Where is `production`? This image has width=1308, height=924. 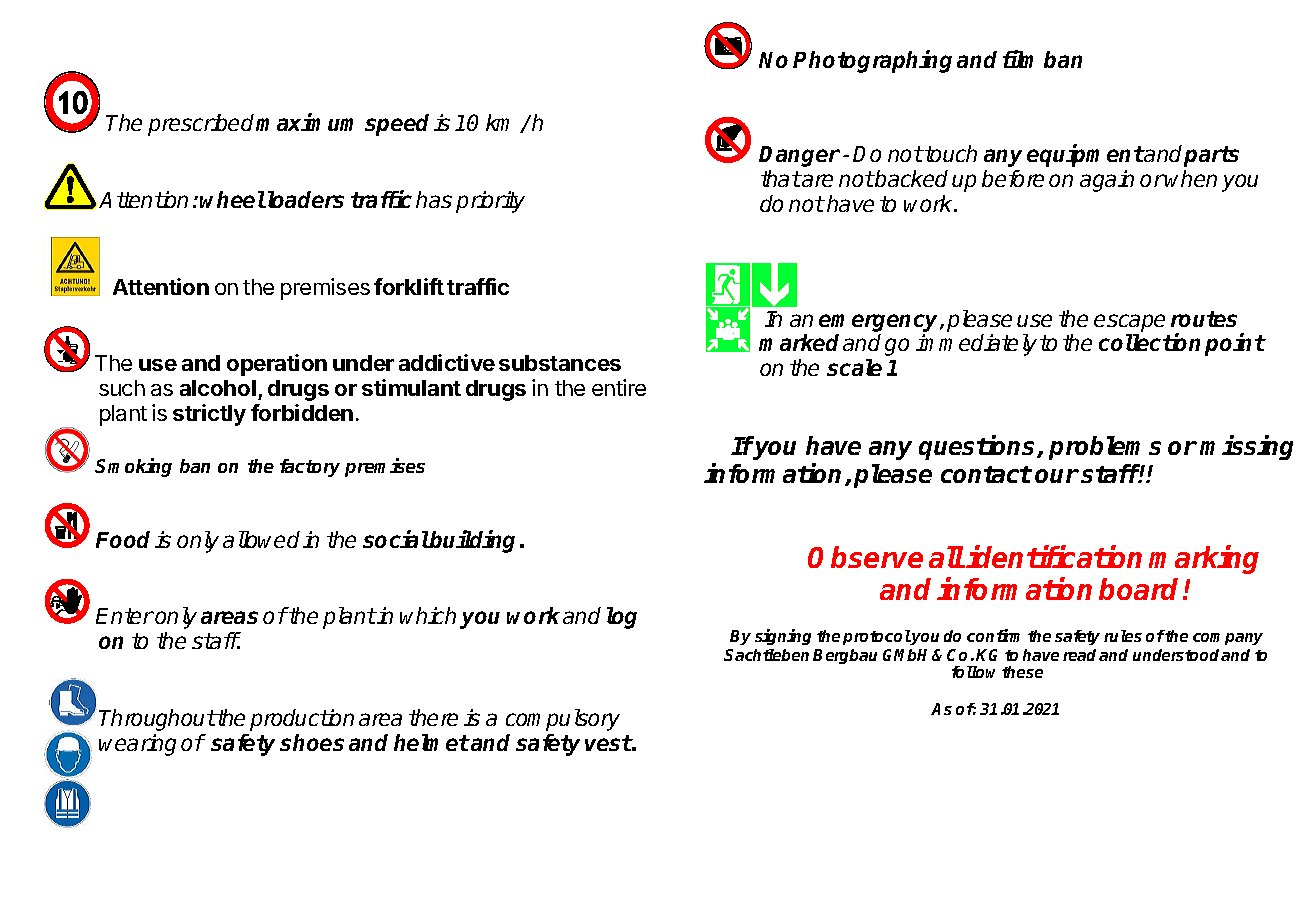
production is located at coordinates (302, 720).
